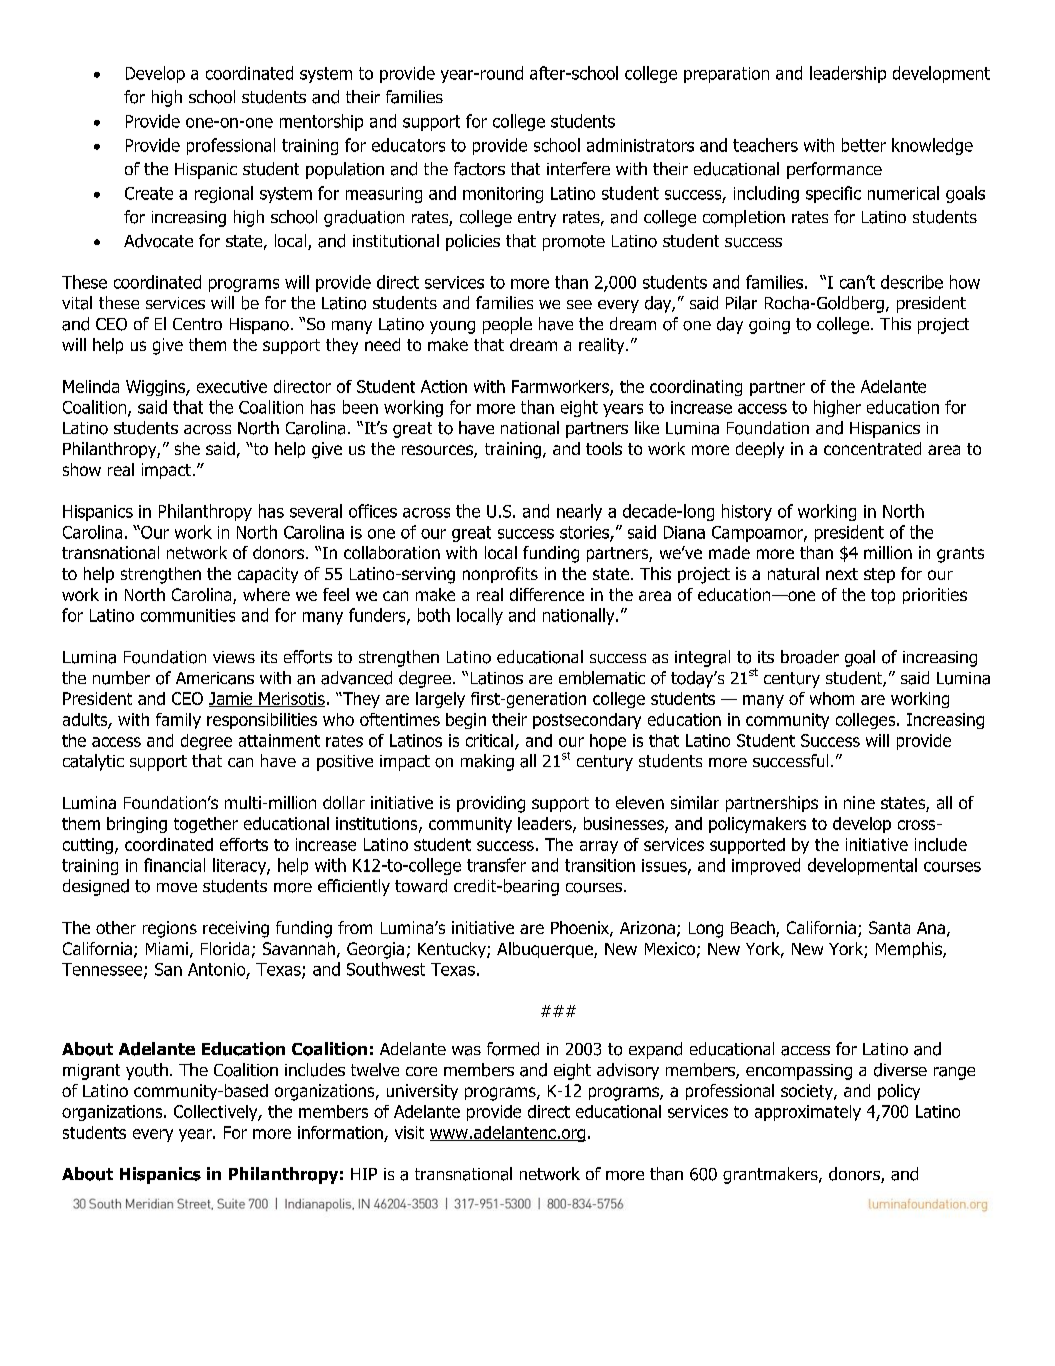 The width and height of the page is (1055, 1366). Describe the element at coordinates (769, 326) in the page. I see `going` at that location.
